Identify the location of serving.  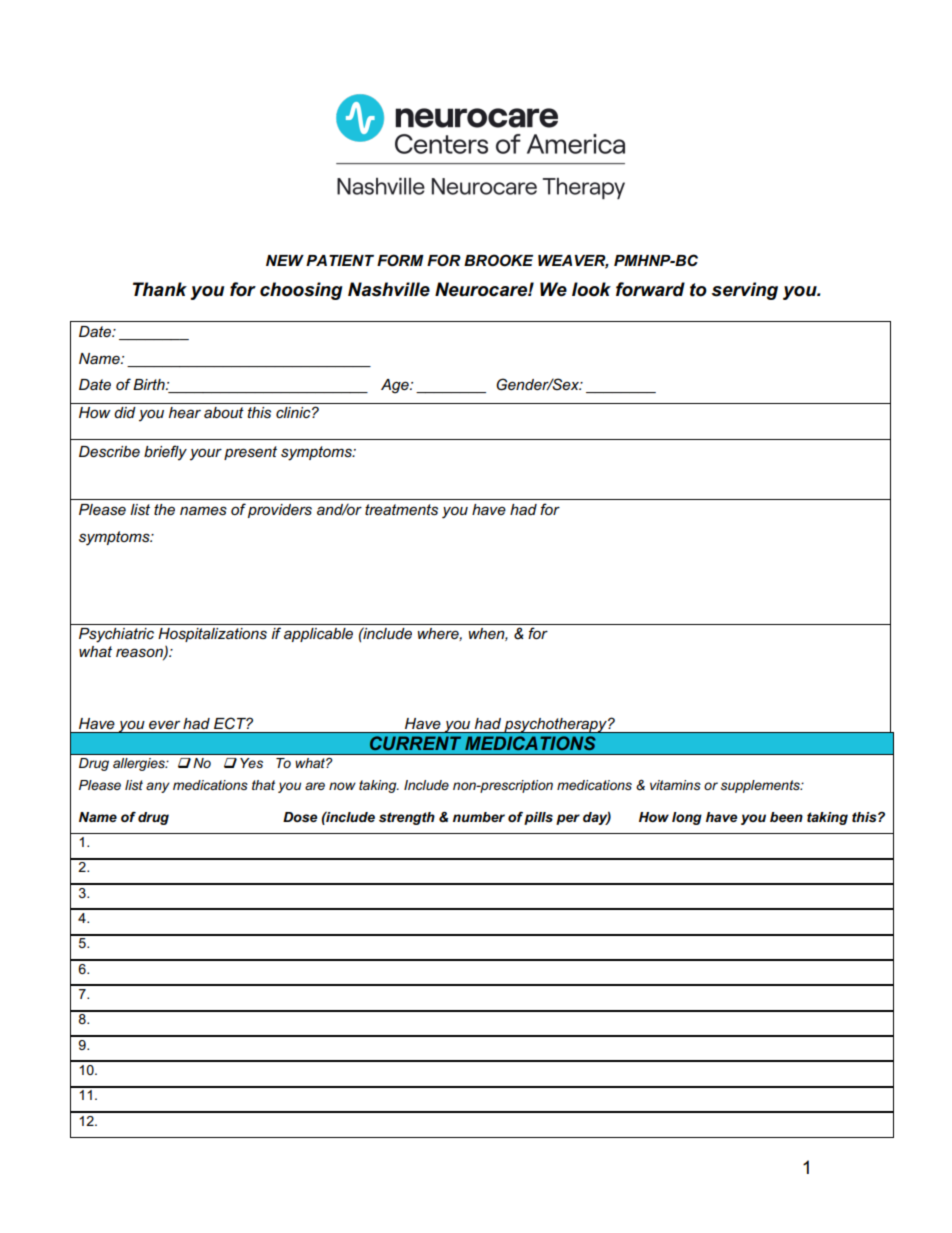
(745, 291).
